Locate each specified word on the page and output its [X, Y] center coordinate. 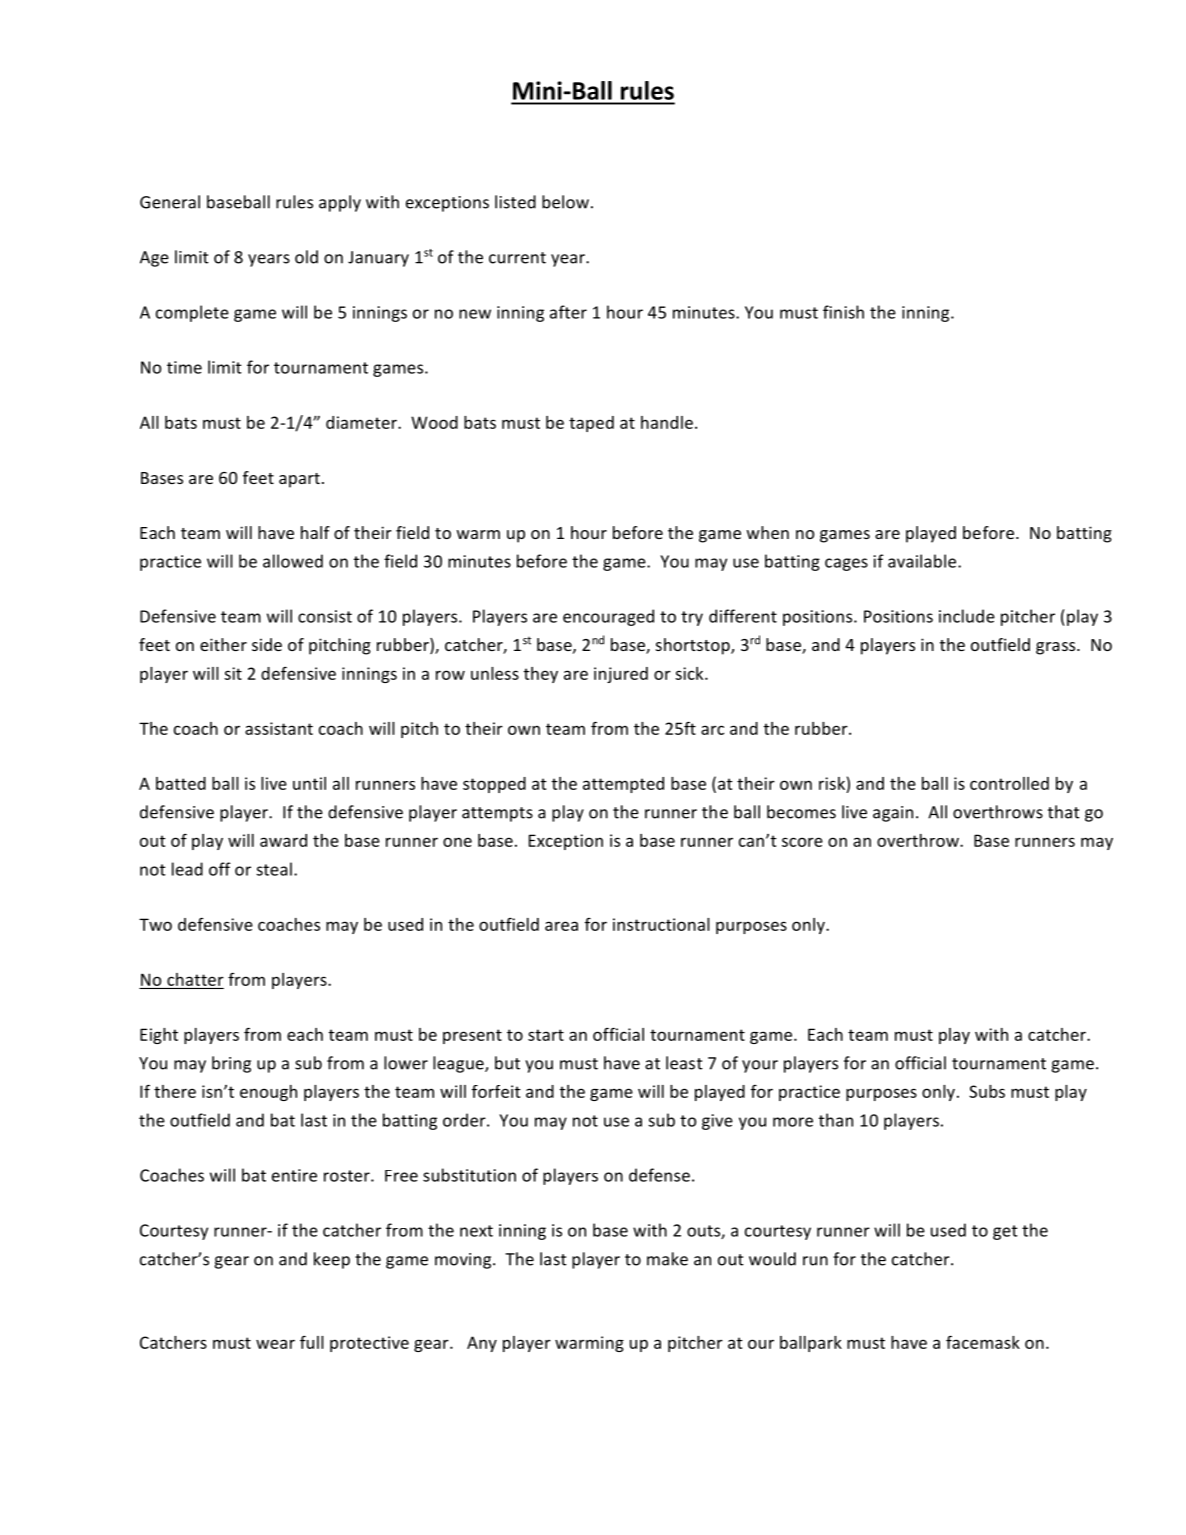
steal [274, 869]
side [267, 644]
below [565, 202]
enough [268, 1093]
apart [299, 480]
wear [275, 1344]
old [306, 257]
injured [621, 675]
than [836, 1120]
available [923, 561]
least [684, 1063]
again [893, 814]
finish [843, 312]
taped [591, 424]
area [561, 926]
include [967, 616]
